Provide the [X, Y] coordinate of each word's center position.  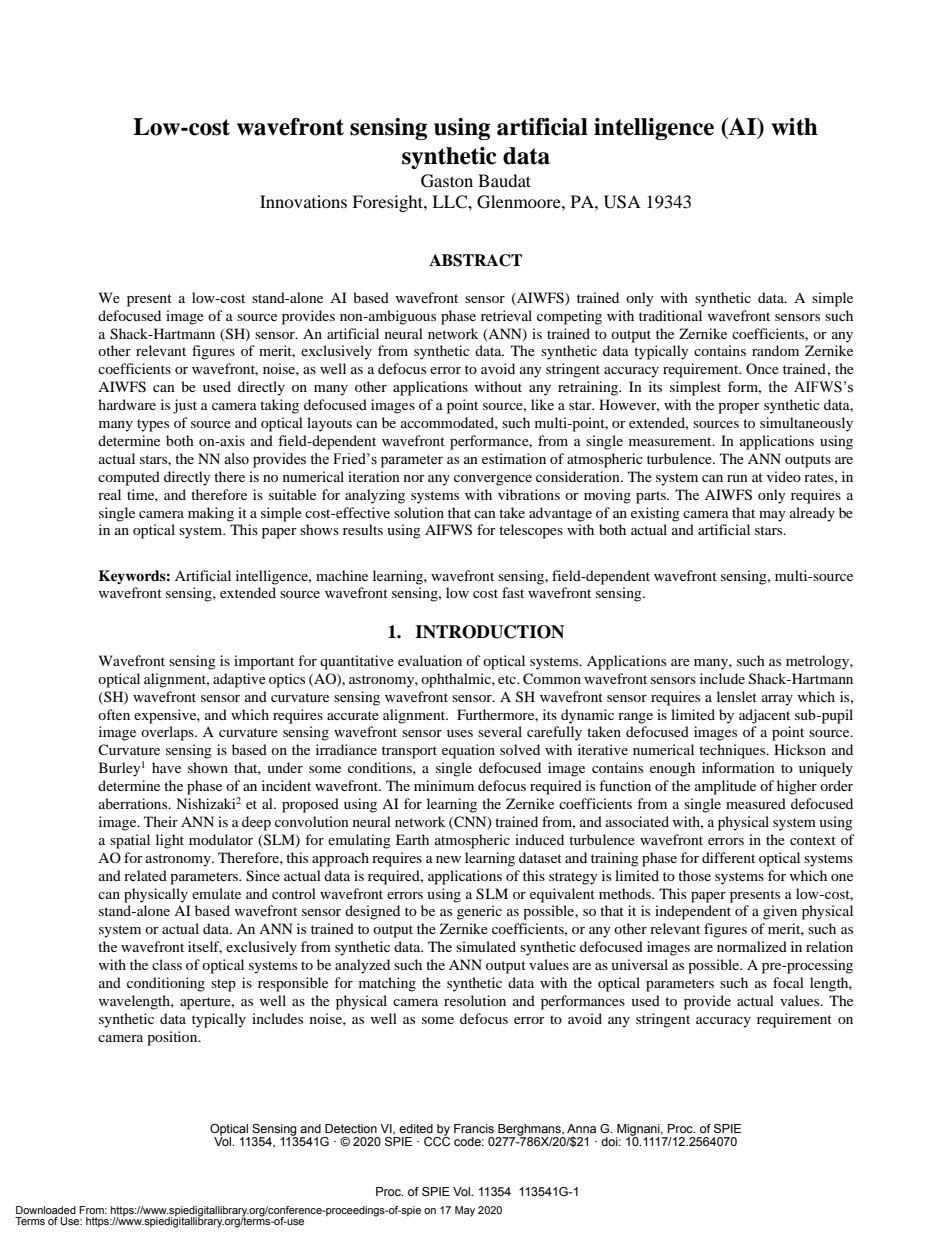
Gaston [447, 181]
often [114, 714]
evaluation [430, 660]
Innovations [303, 201]
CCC [437, 1140]
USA [622, 202]
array [777, 700]
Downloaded [46, 1210]
